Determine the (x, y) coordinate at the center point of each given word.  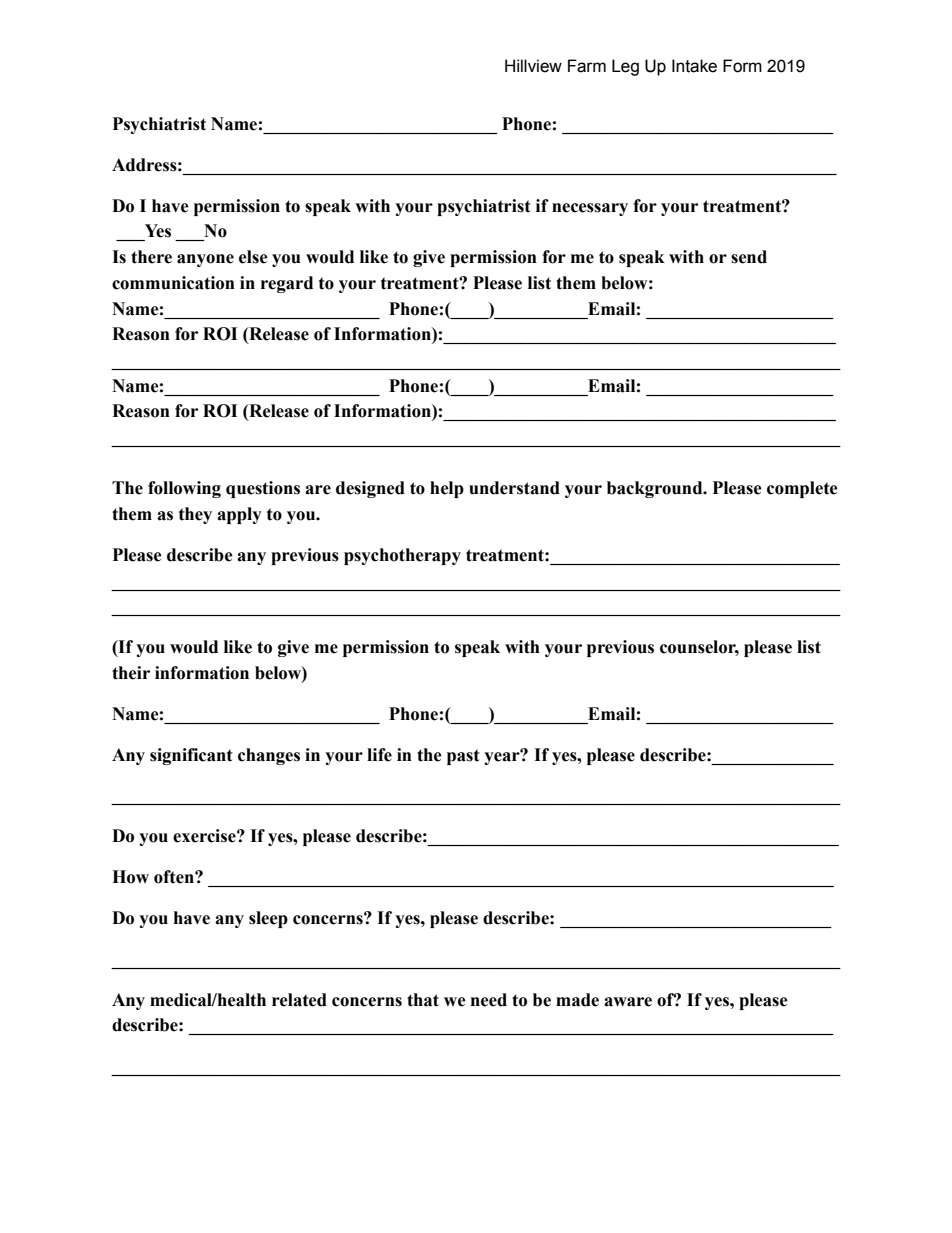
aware (628, 1002)
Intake (694, 66)
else (253, 257)
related (299, 1000)
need (489, 1000)
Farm (587, 66)
